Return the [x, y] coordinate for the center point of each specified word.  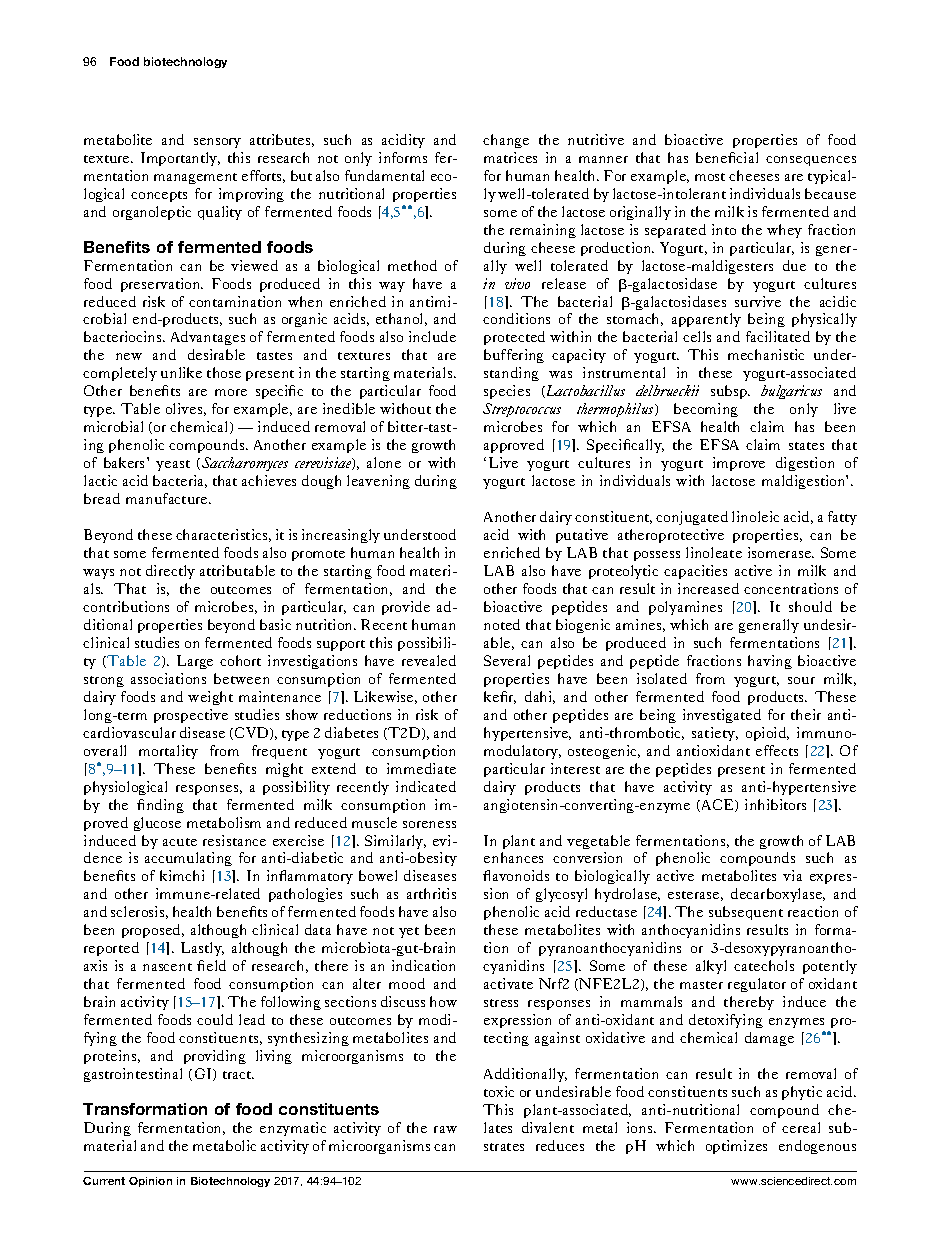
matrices [510, 157]
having [770, 662]
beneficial [727, 157]
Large [195, 662]
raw [445, 1129]
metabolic [224, 1145]
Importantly [180, 159]
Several [507, 660]
